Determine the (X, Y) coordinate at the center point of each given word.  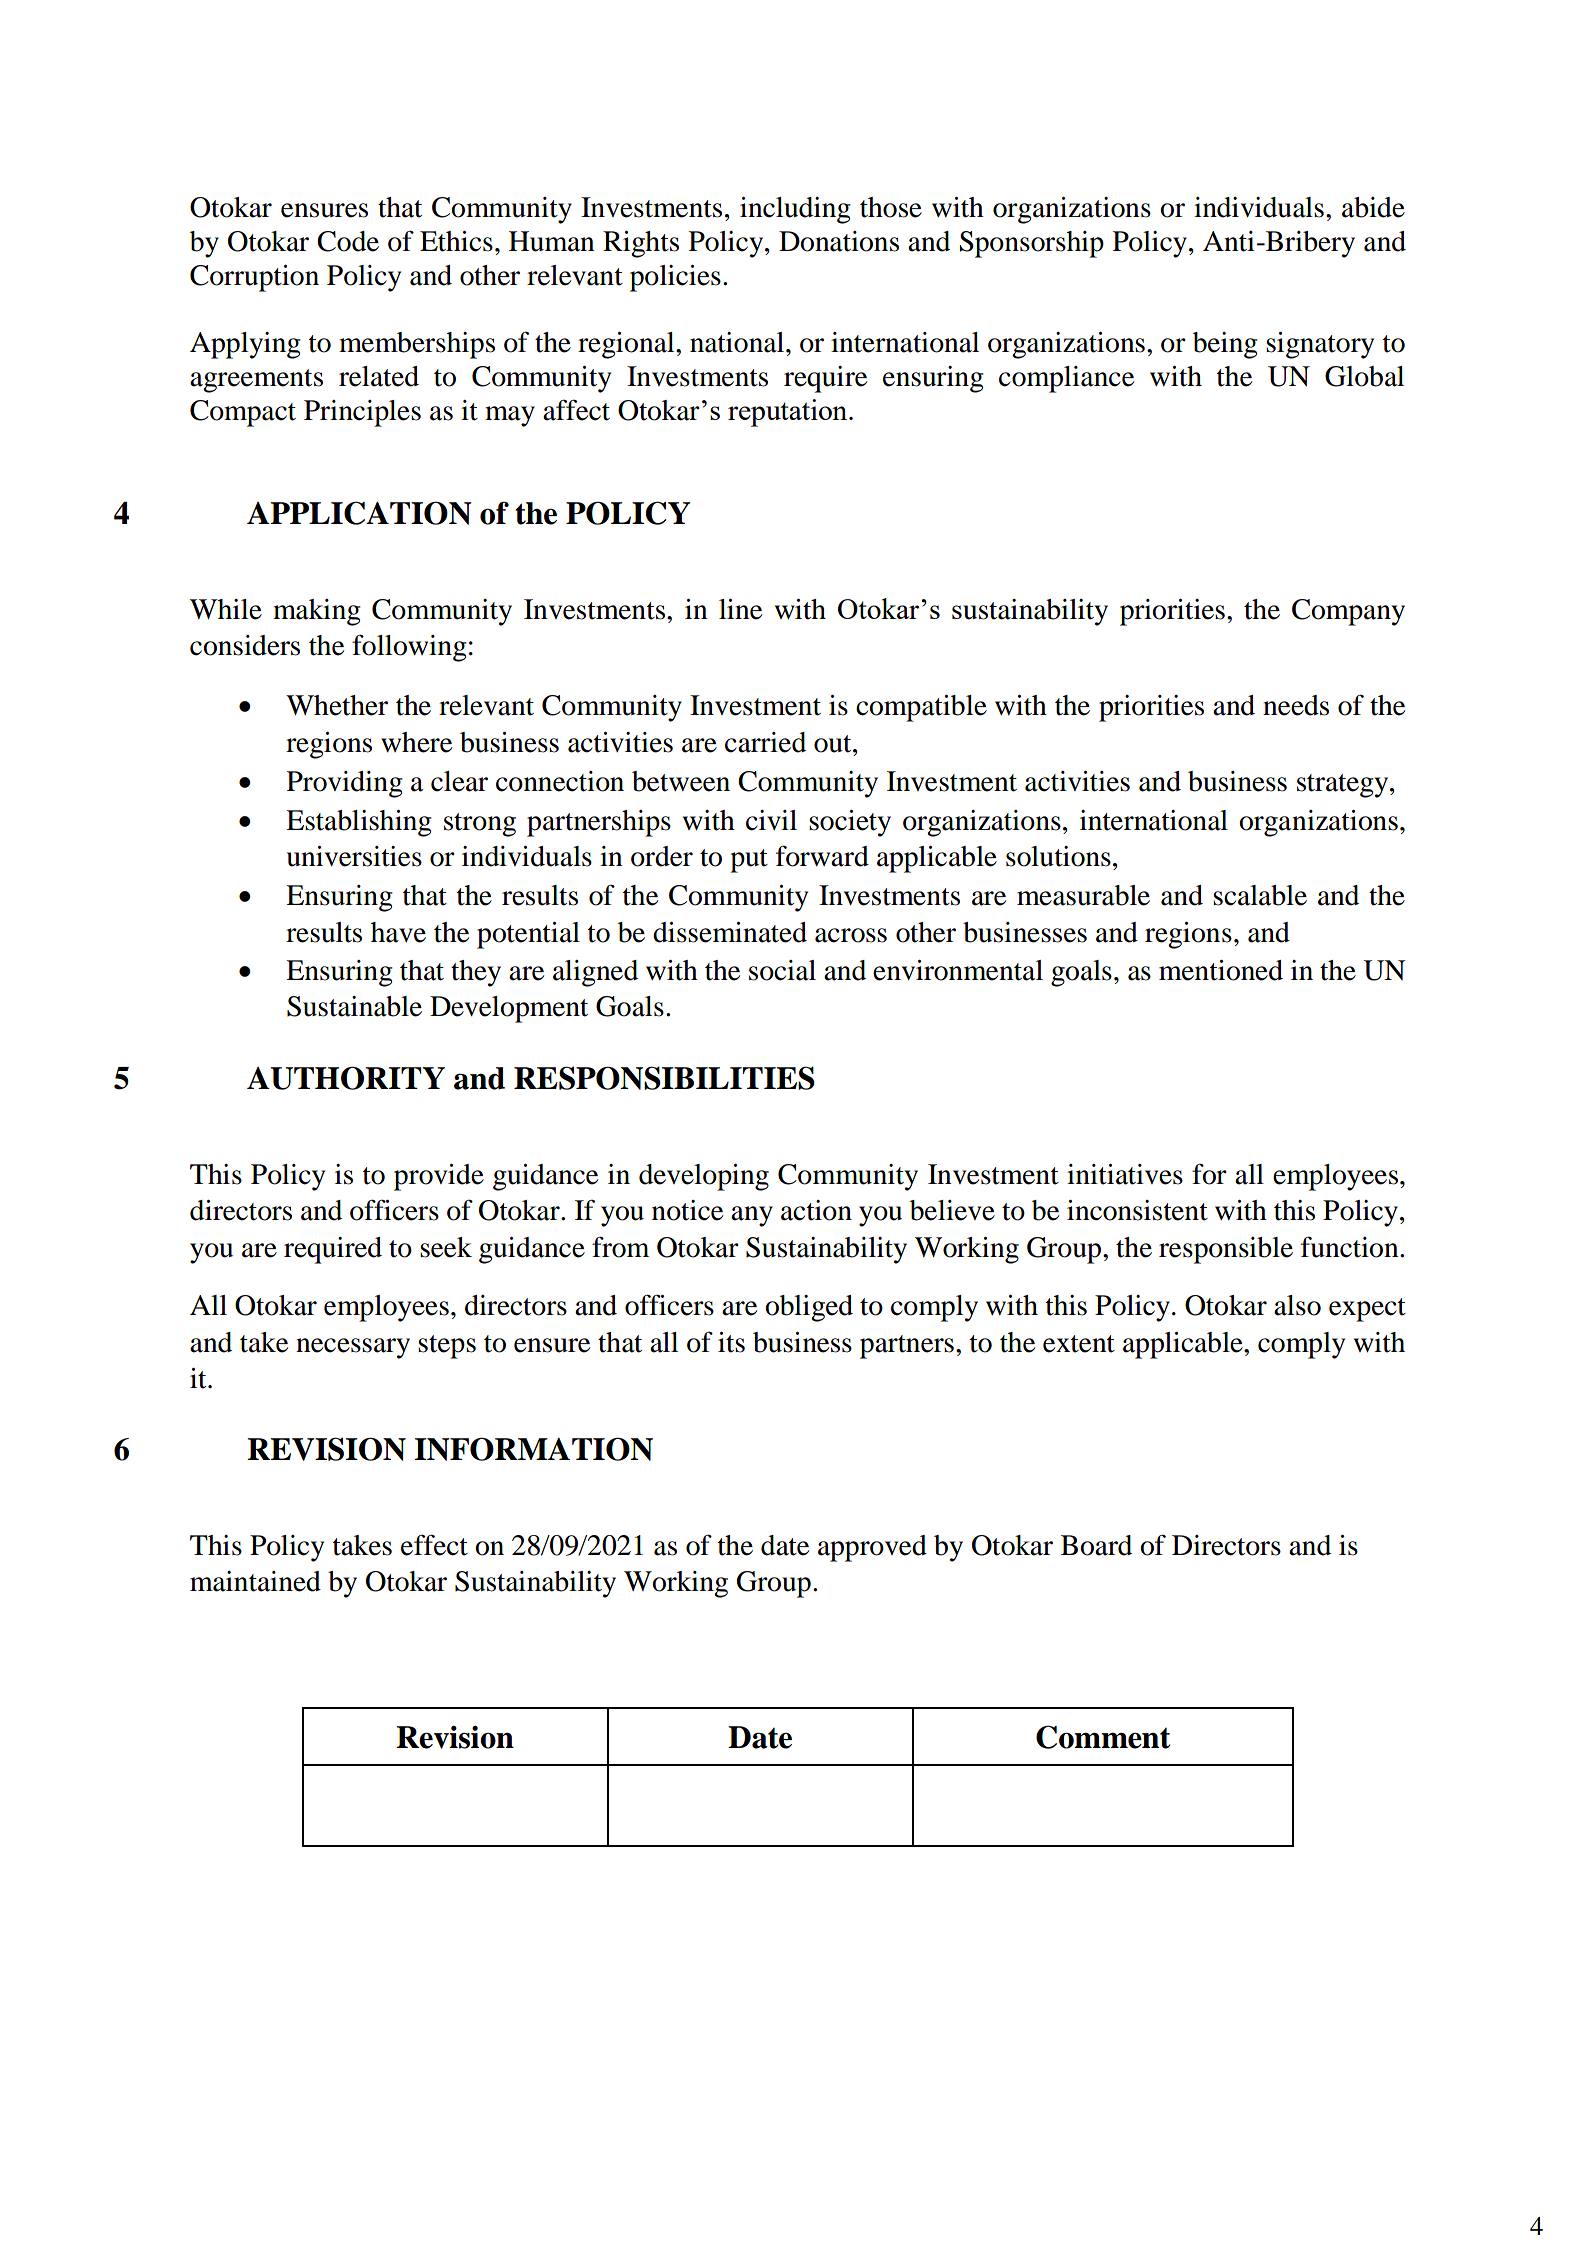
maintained (255, 1581)
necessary (353, 1348)
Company (1348, 612)
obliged (809, 1308)
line (740, 609)
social (782, 970)
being (1225, 345)
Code (348, 241)
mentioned (1221, 970)
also (1297, 1305)
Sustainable (354, 1006)
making (317, 612)
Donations (839, 241)
